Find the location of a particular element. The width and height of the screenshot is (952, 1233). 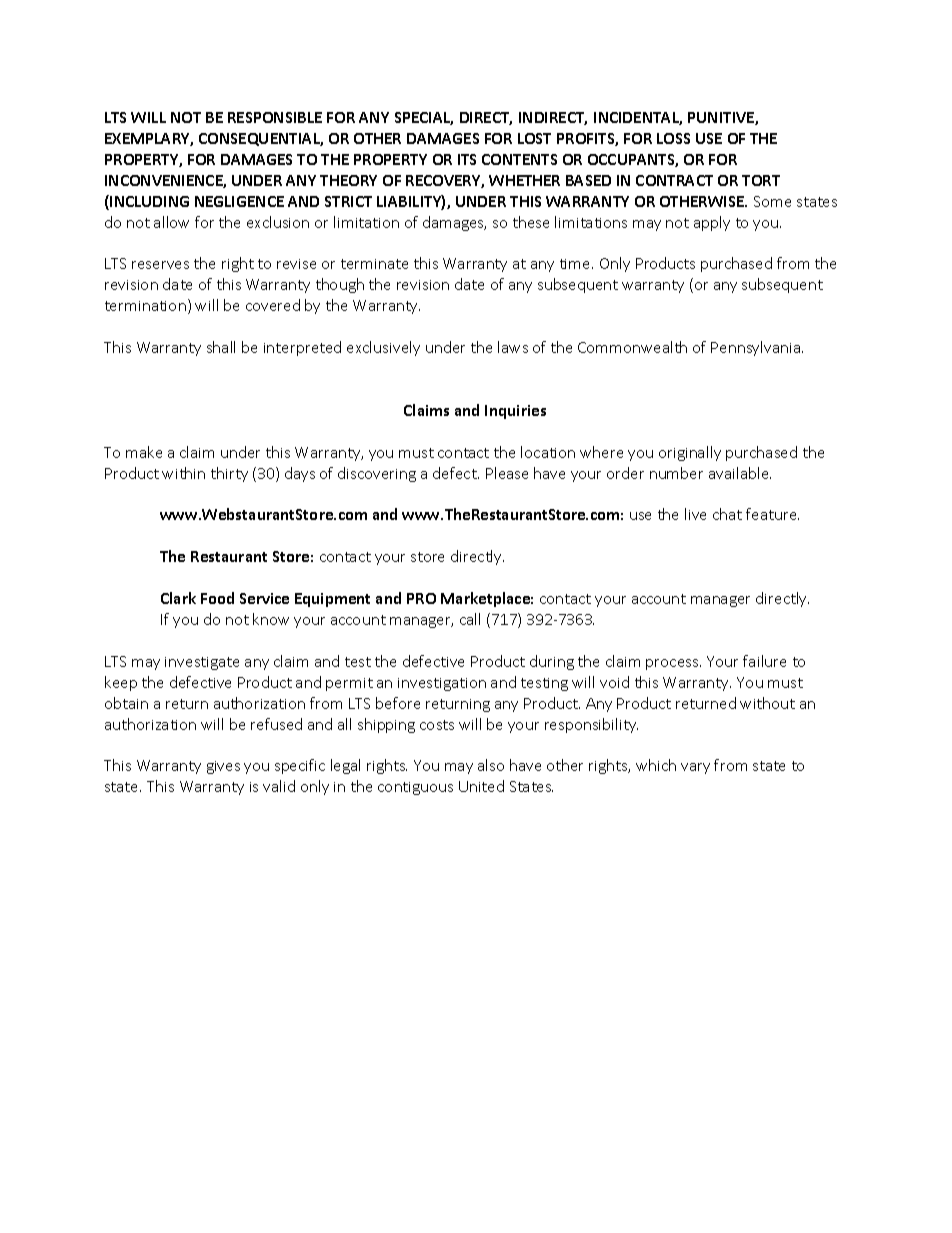

Food is located at coordinates (217, 598).
